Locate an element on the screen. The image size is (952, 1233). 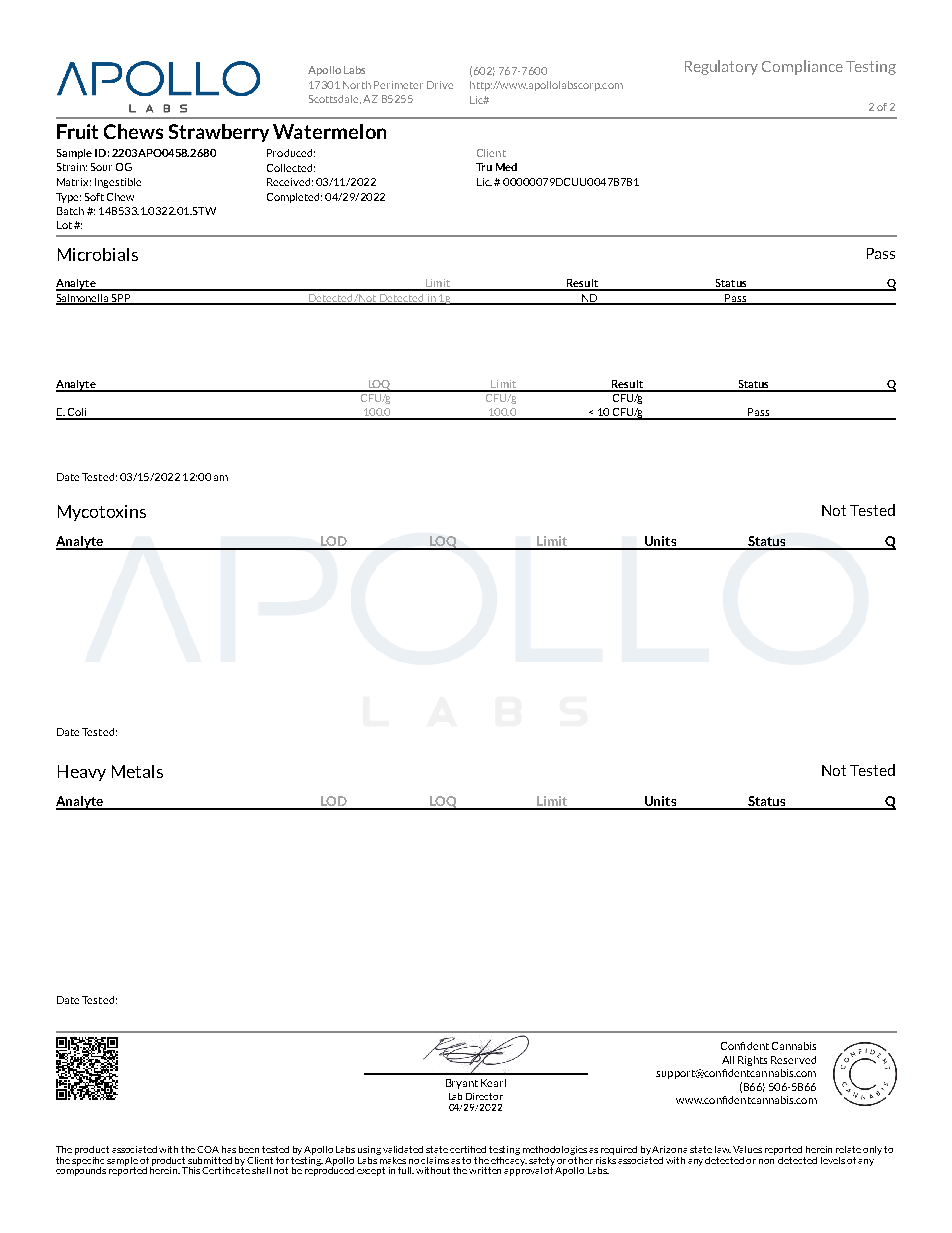
COA is located at coordinates (208, 1149).
